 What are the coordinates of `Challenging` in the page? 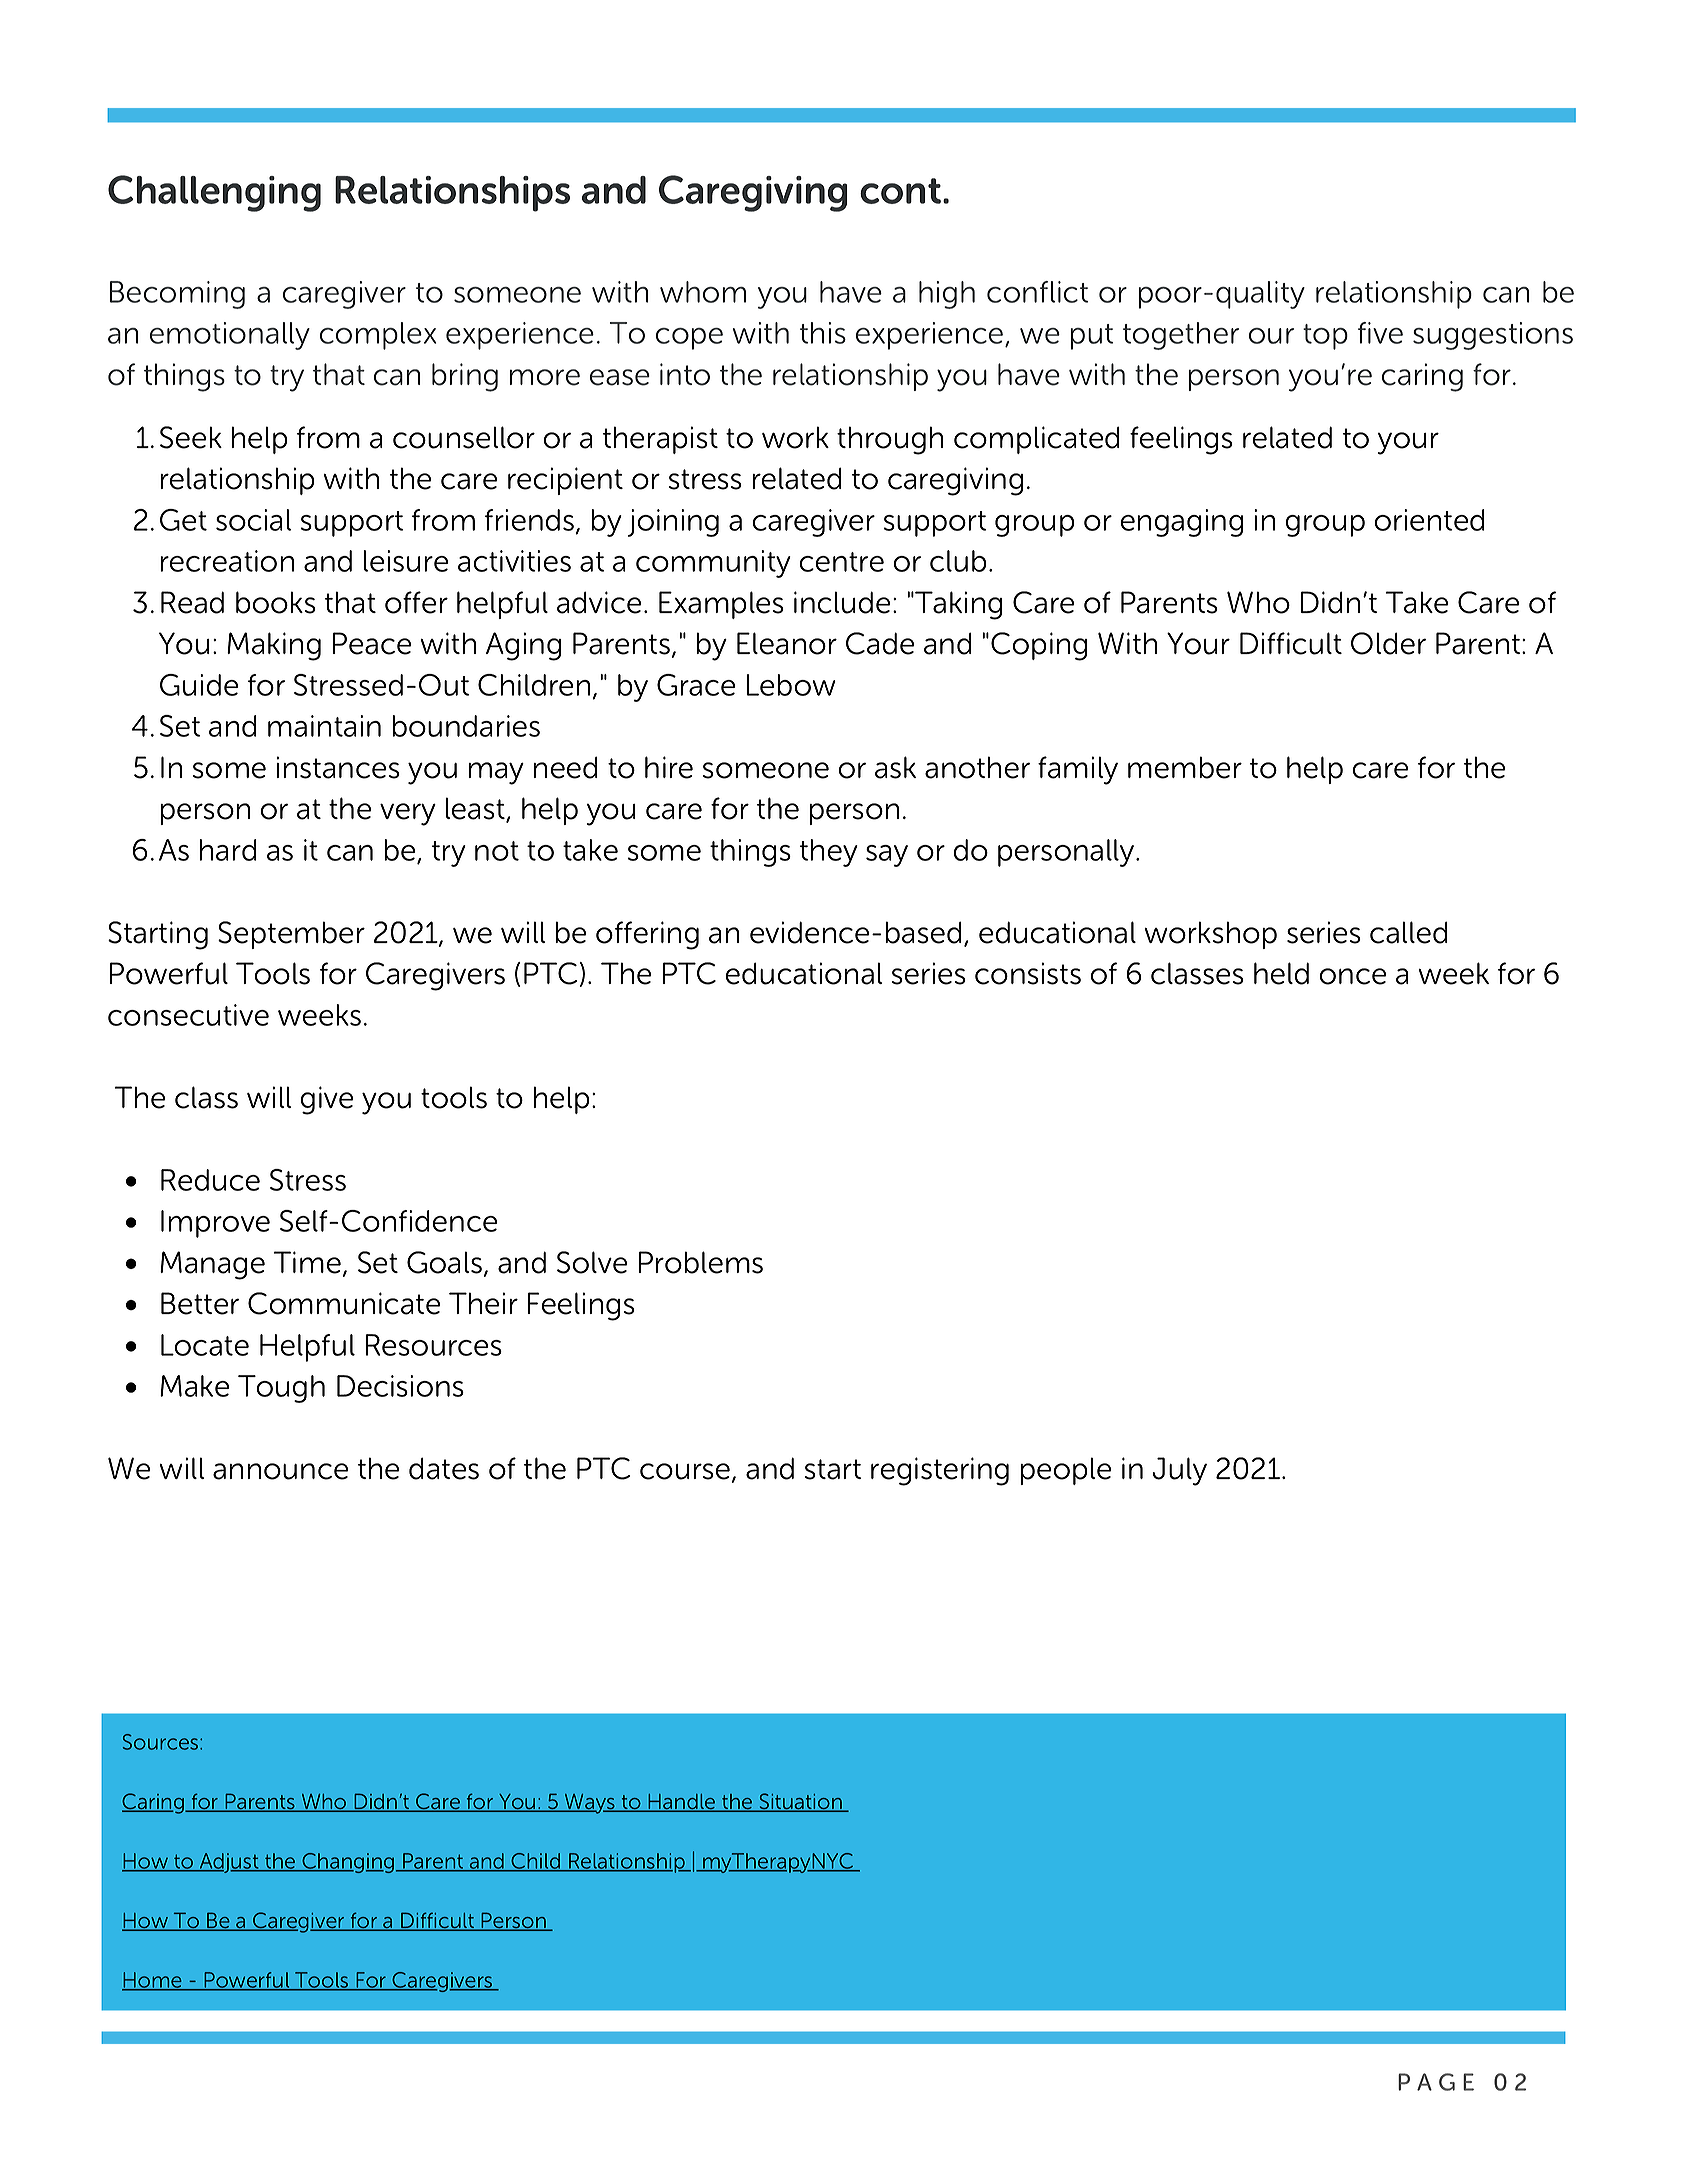 It's located at (214, 193).
